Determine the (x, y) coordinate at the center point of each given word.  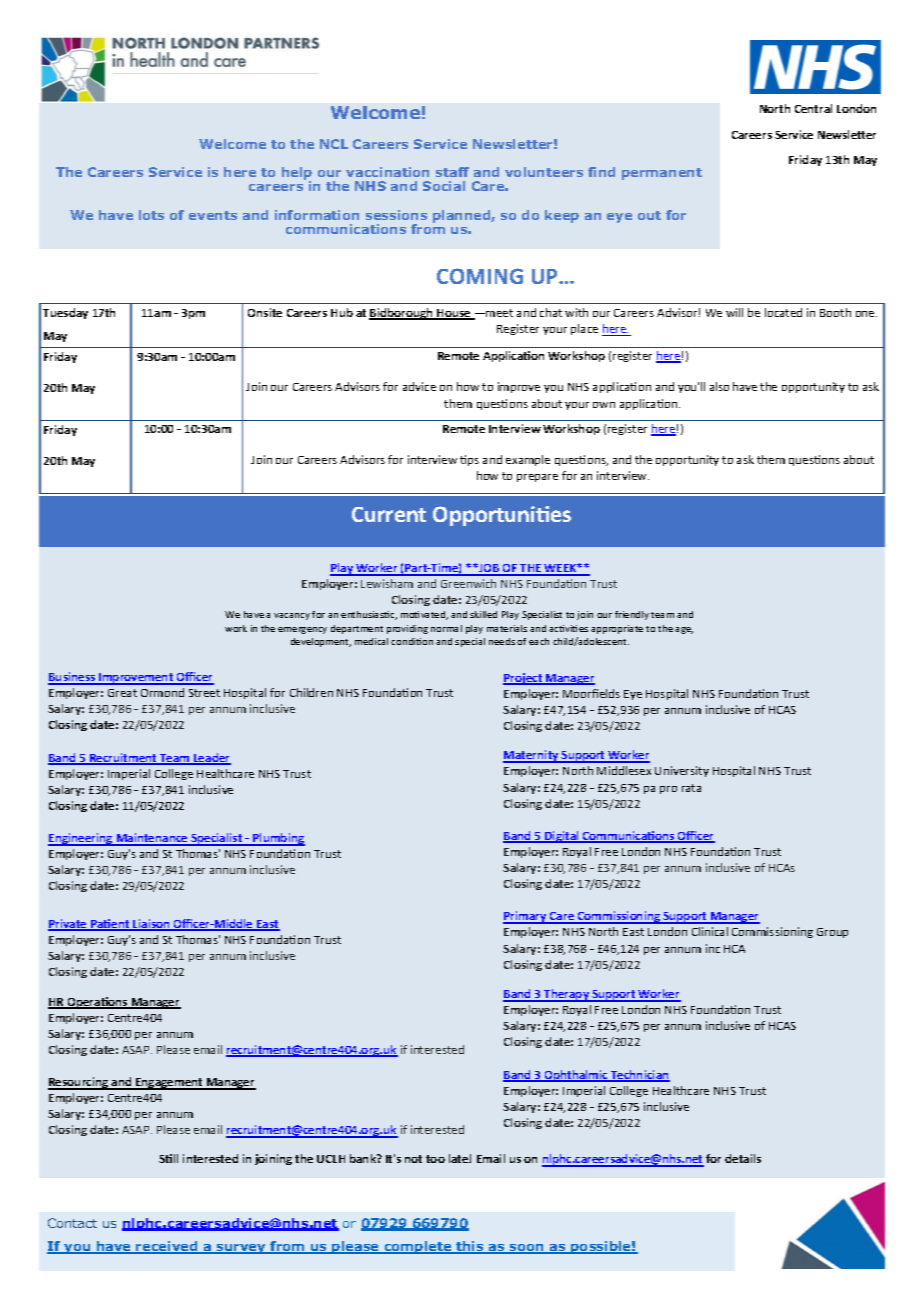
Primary (526, 917)
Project (524, 679)
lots (151, 215)
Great (122, 693)
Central (813, 108)
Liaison (151, 925)
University (682, 771)
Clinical (710, 931)
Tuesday (65, 313)
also (719, 386)
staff (452, 172)
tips (469, 460)
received (167, 1247)
